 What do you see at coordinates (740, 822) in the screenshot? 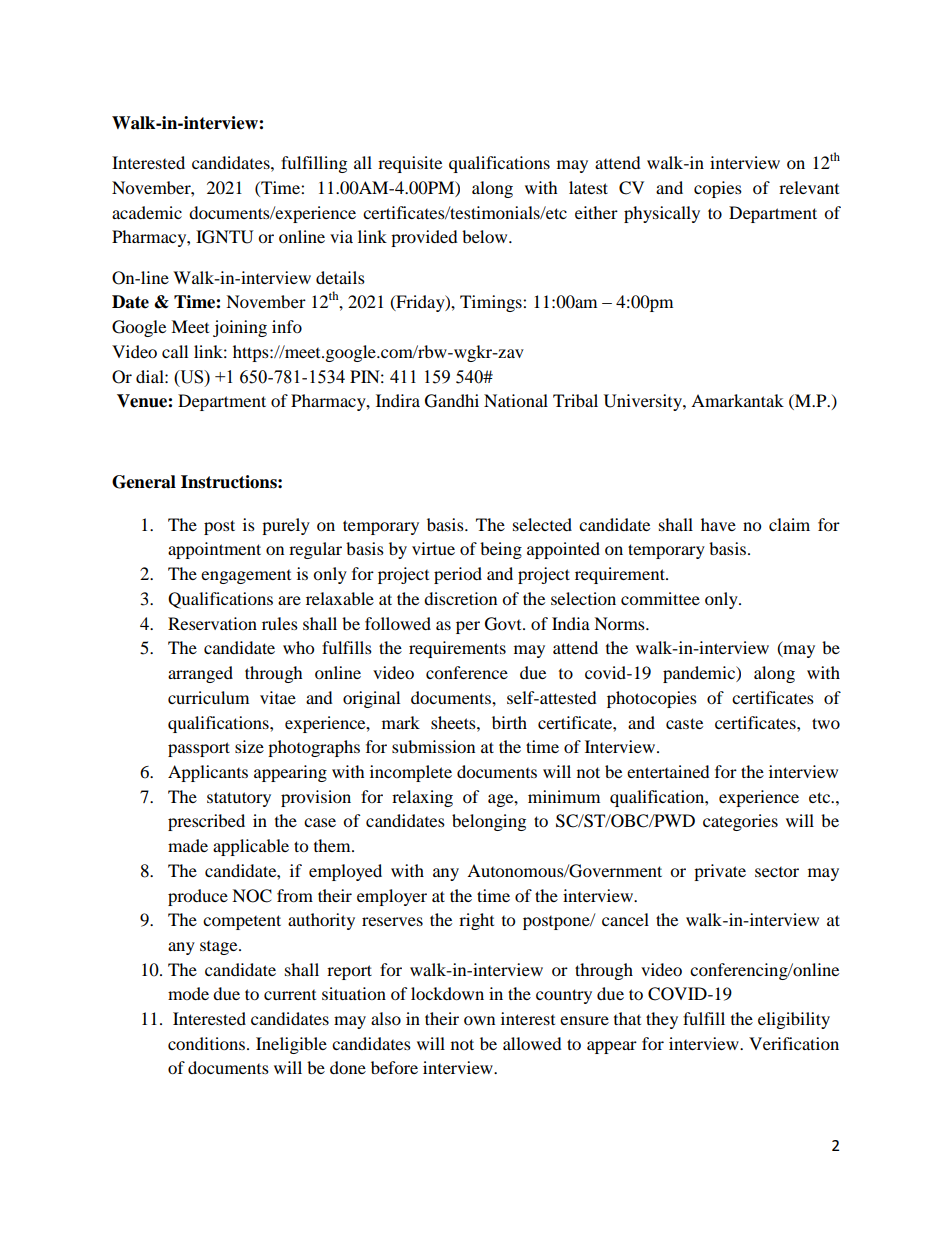
I see `categories` at bounding box center [740, 822].
